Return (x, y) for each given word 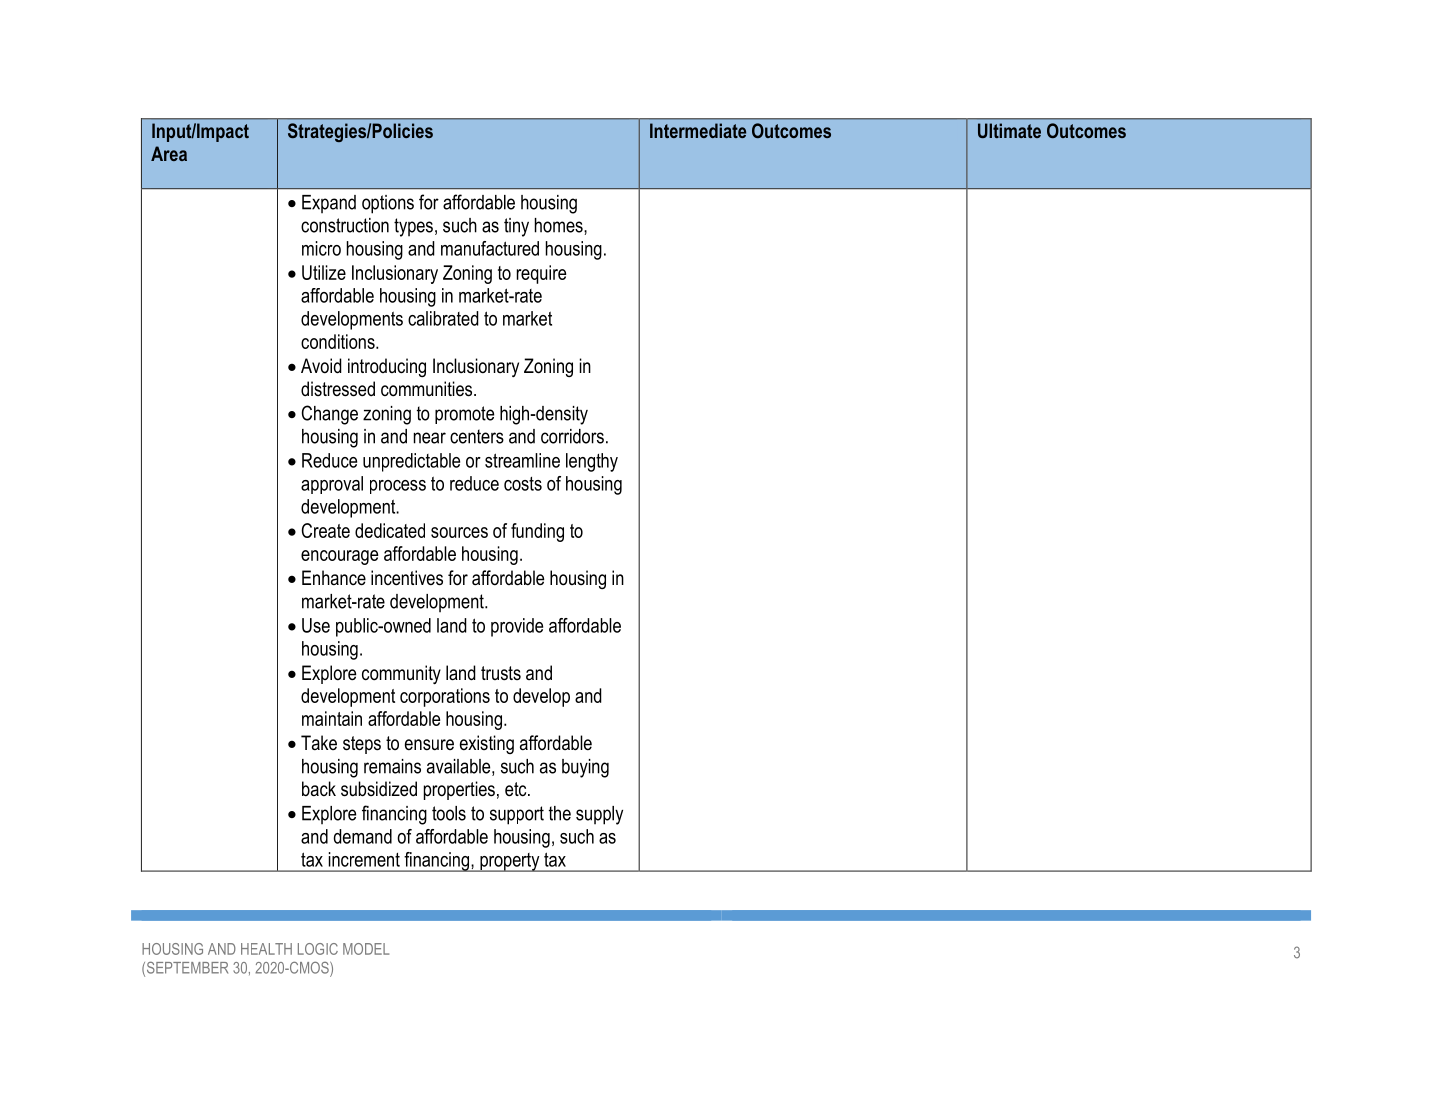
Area (169, 153)
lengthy (592, 462)
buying (585, 768)
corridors (572, 436)
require (541, 274)
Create (325, 530)
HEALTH (266, 949)
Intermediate (698, 130)
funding (537, 532)
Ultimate (1009, 130)
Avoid (321, 366)
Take (319, 742)
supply (599, 815)
